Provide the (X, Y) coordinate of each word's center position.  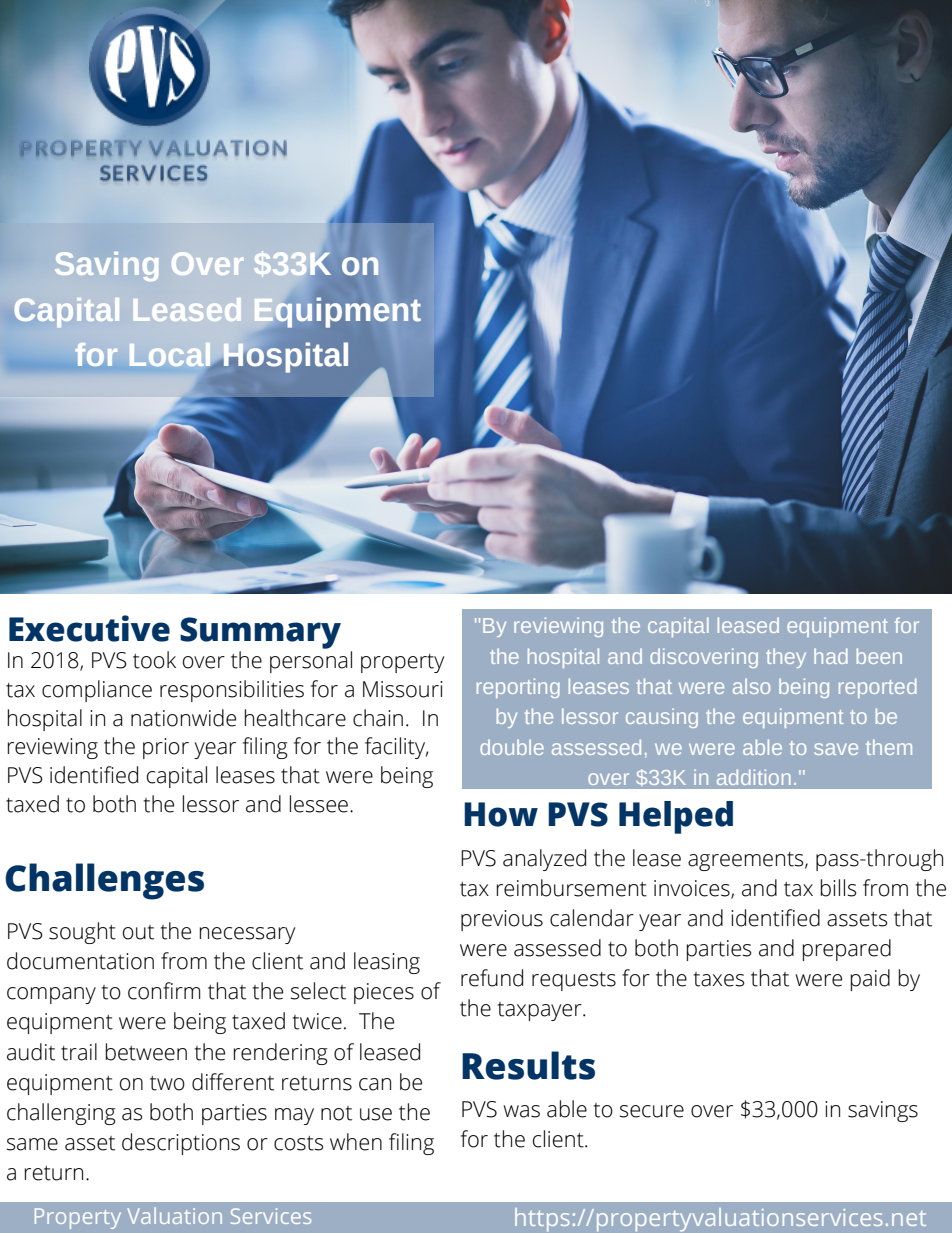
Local (171, 356)
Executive (89, 628)
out (138, 932)
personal (311, 662)
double (512, 747)
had (831, 656)
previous (502, 920)
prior (166, 748)
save (836, 749)
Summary (260, 633)
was (521, 1111)
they (786, 658)
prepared (847, 950)
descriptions (181, 1144)
